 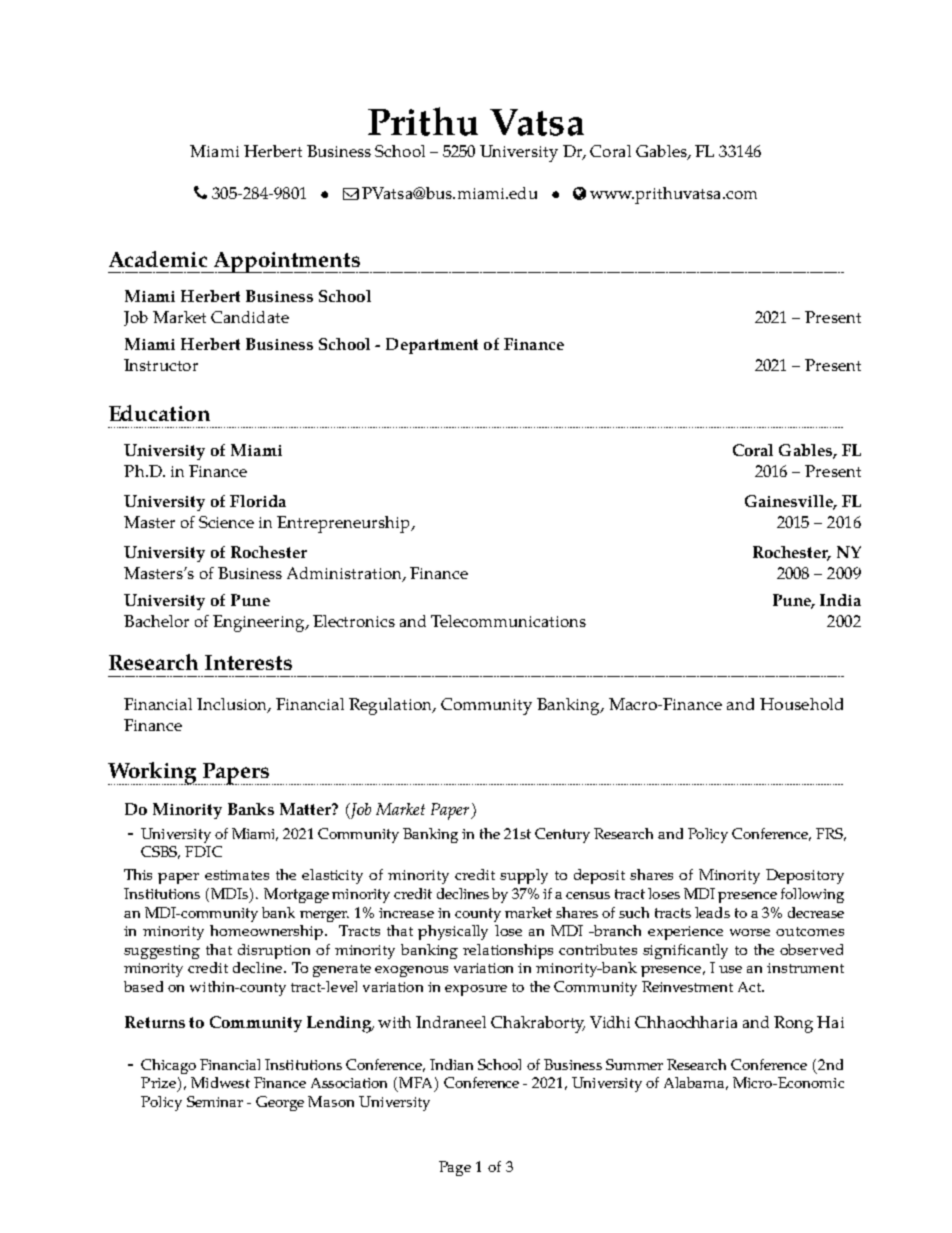 I want to click on Summer, so click(x=634, y=1064).
